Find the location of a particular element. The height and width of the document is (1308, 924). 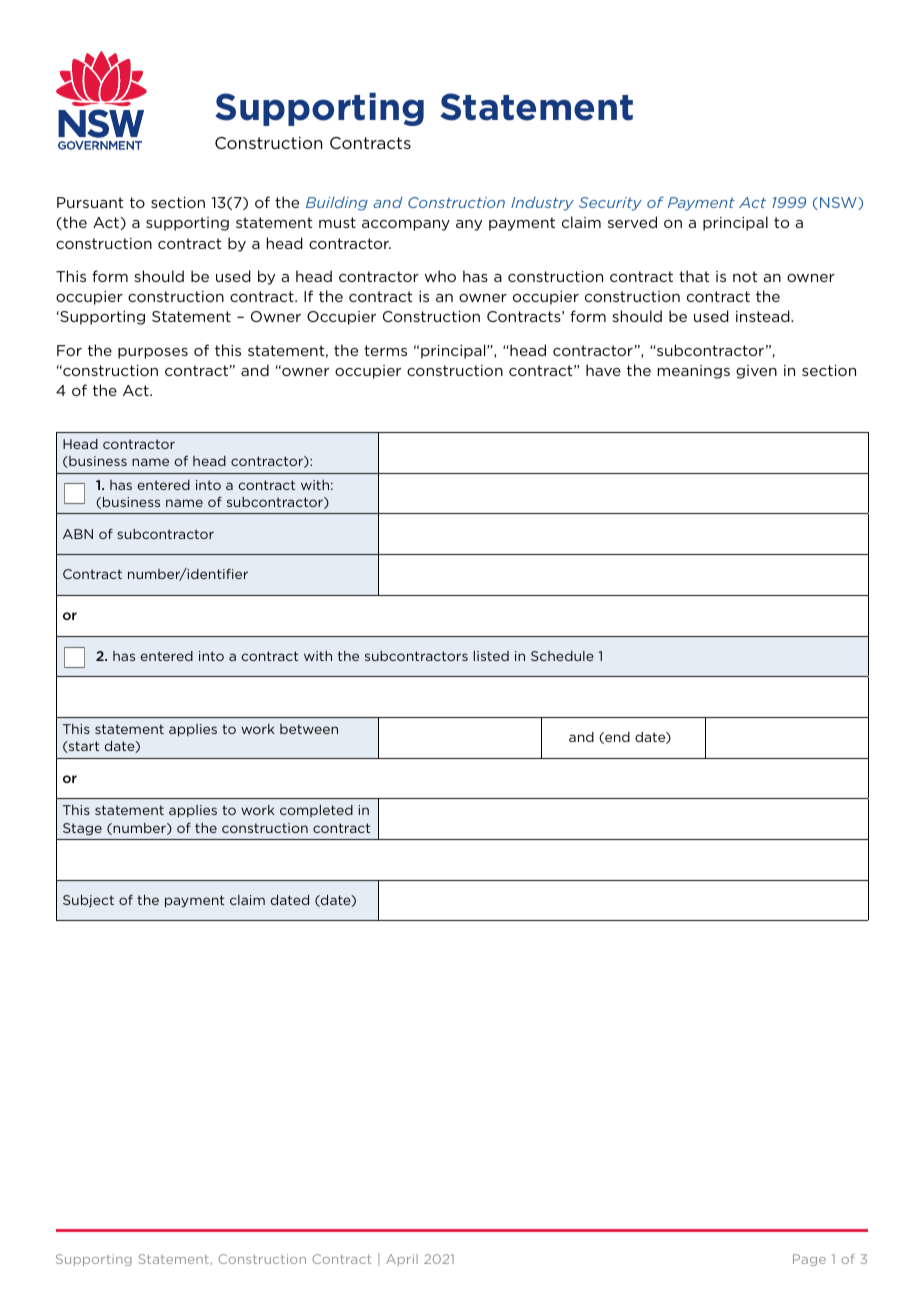

accompany is located at coordinates (406, 225).
